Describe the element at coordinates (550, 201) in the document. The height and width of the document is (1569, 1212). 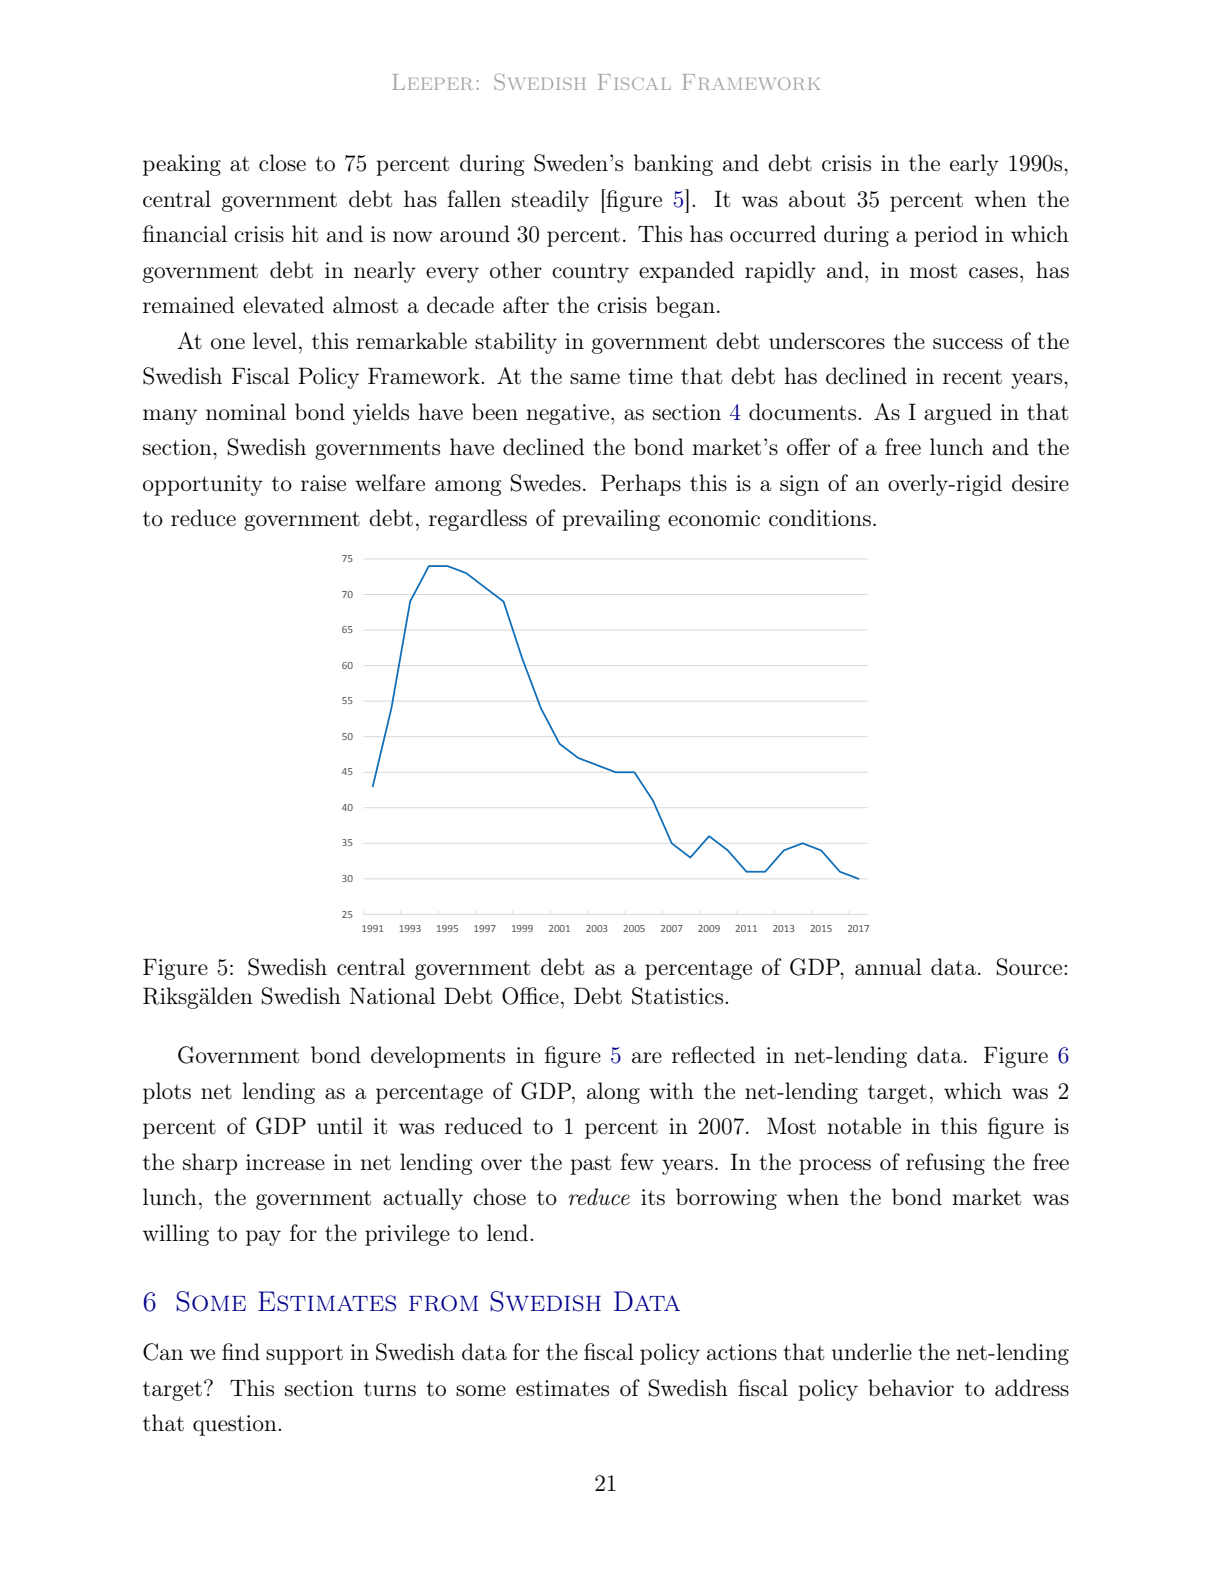
I see `steadily` at that location.
